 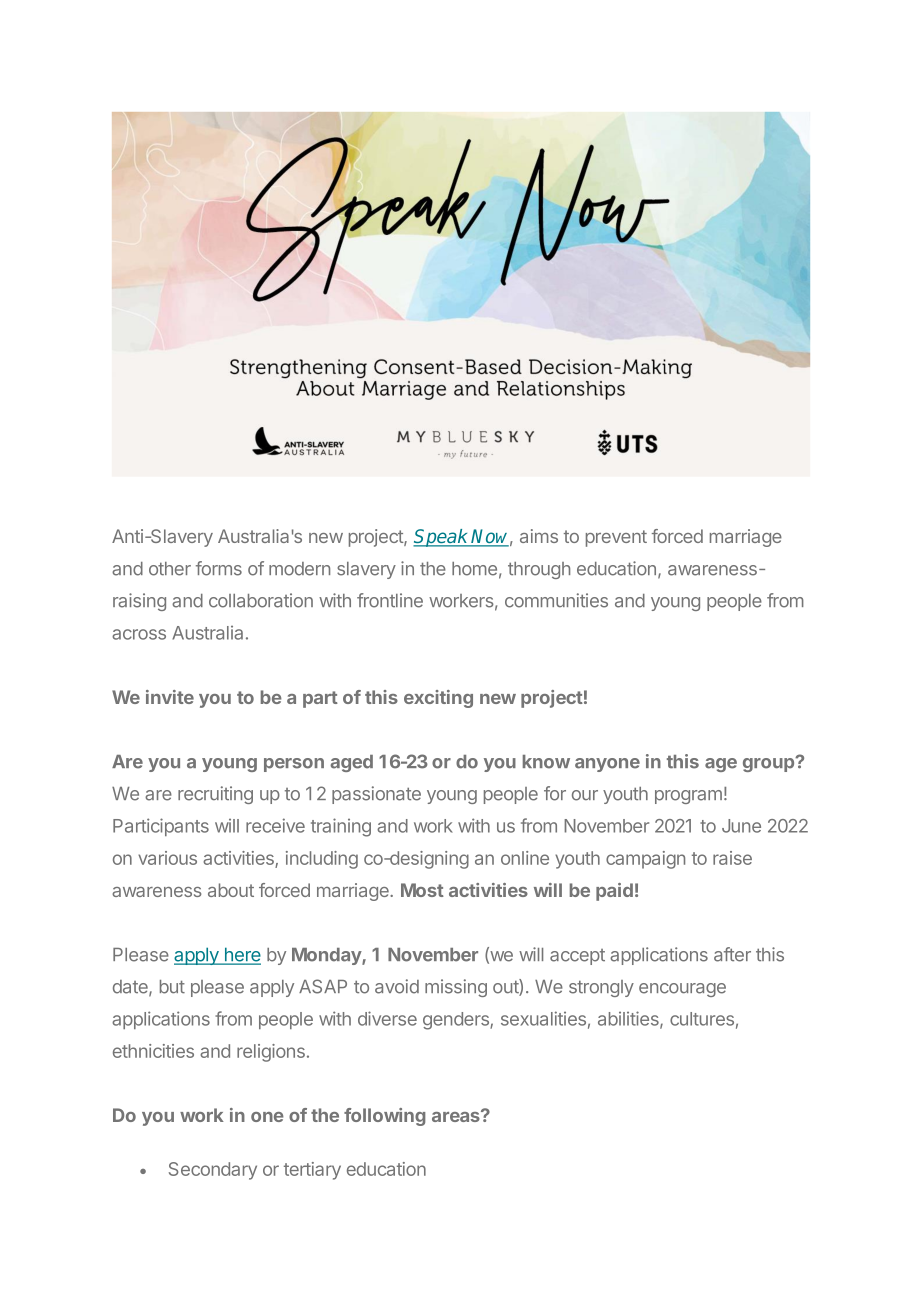 I want to click on Secondary, so click(x=213, y=1171).
